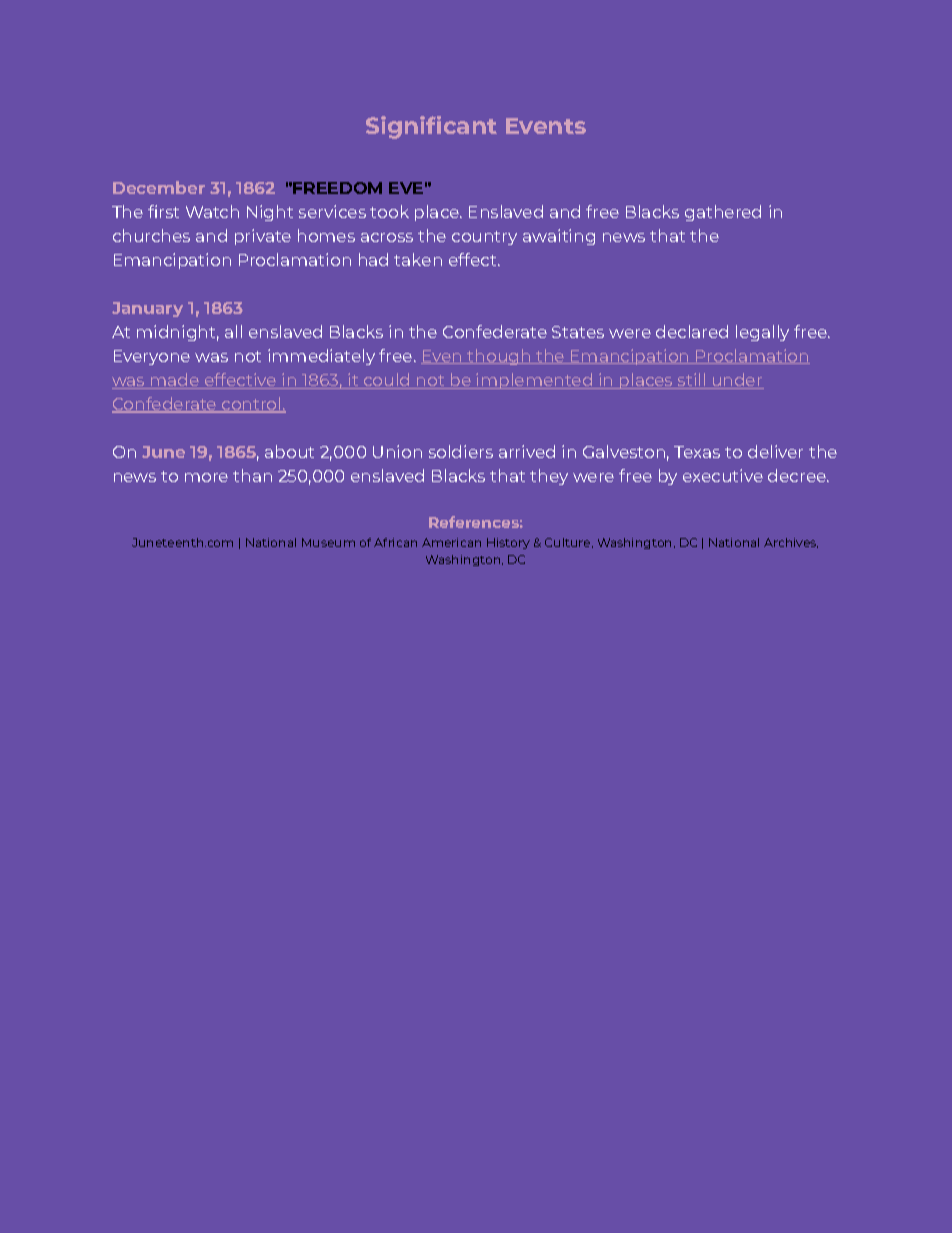 The width and height of the screenshot is (952, 1233). What do you see at coordinates (692, 331) in the screenshot?
I see `declared` at bounding box center [692, 331].
